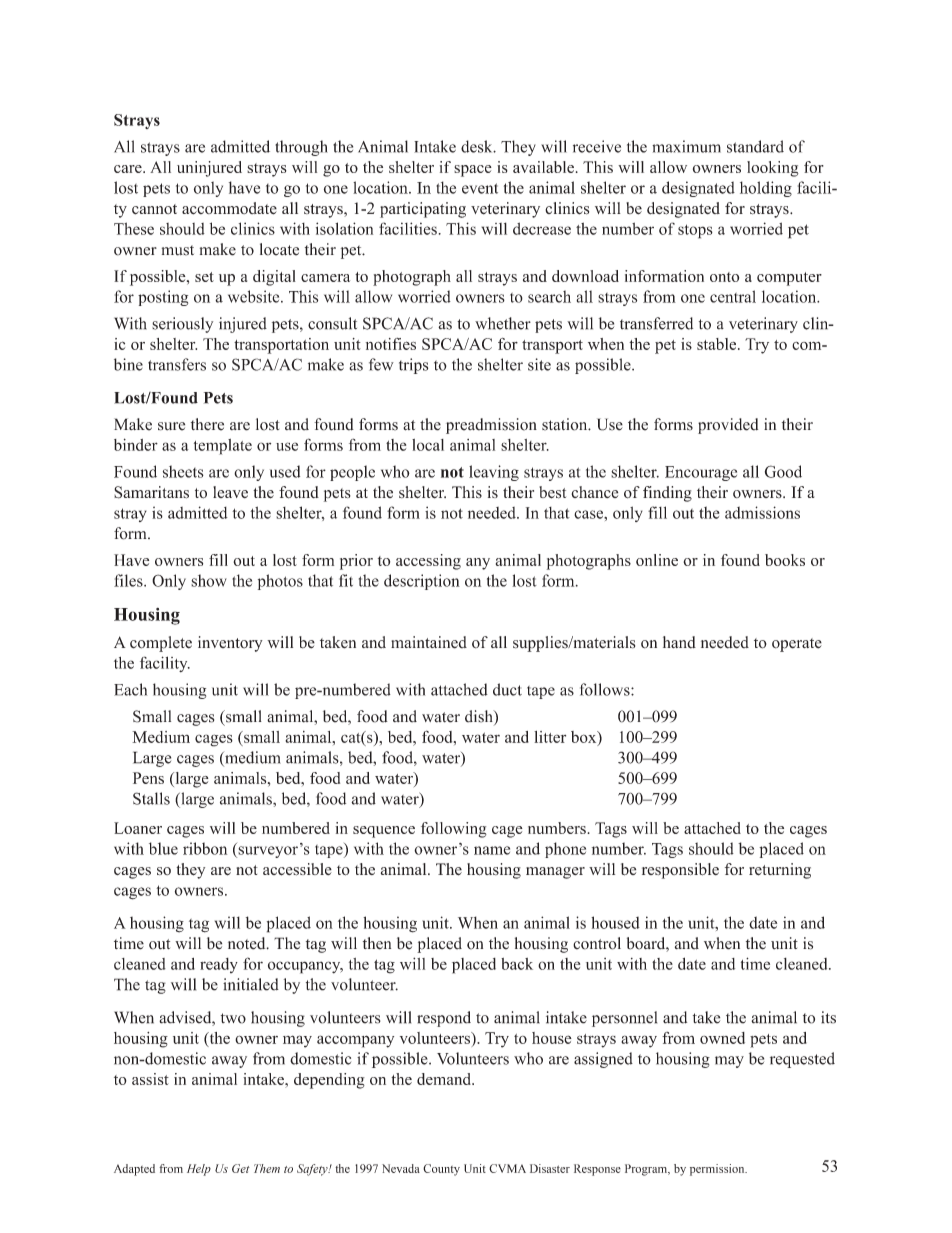 Image resolution: width=952 pixels, height=1233 pixels. What do you see at coordinates (766, 189) in the document?
I see `holding` at bounding box center [766, 189].
